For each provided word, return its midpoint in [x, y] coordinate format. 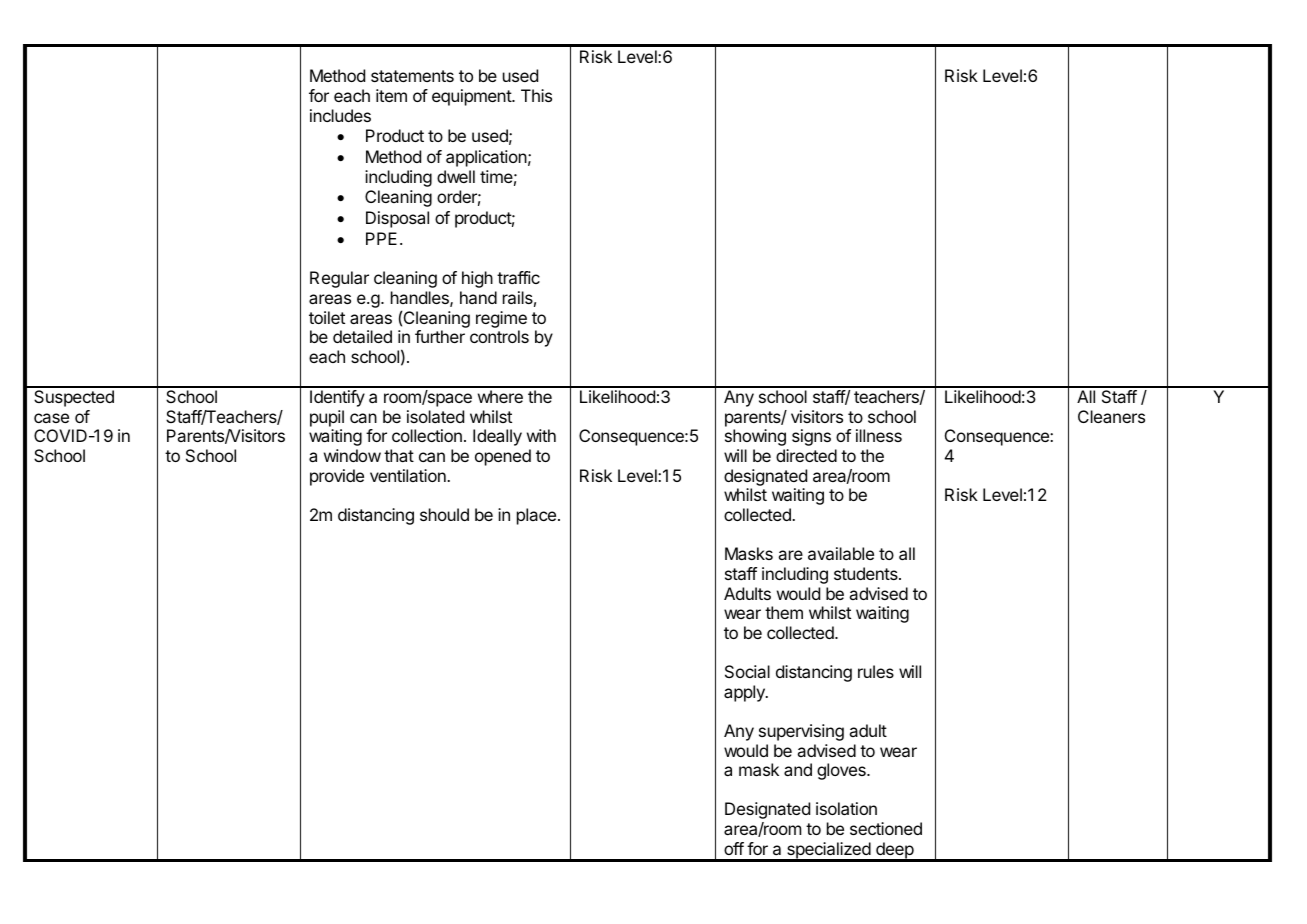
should [444, 514]
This [536, 95]
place [536, 516]
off [734, 848]
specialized [828, 851]
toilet [327, 317]
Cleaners [1111, 416]
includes [340, 115]
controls [499, 336]
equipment [472, 97]
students [867, 573]
